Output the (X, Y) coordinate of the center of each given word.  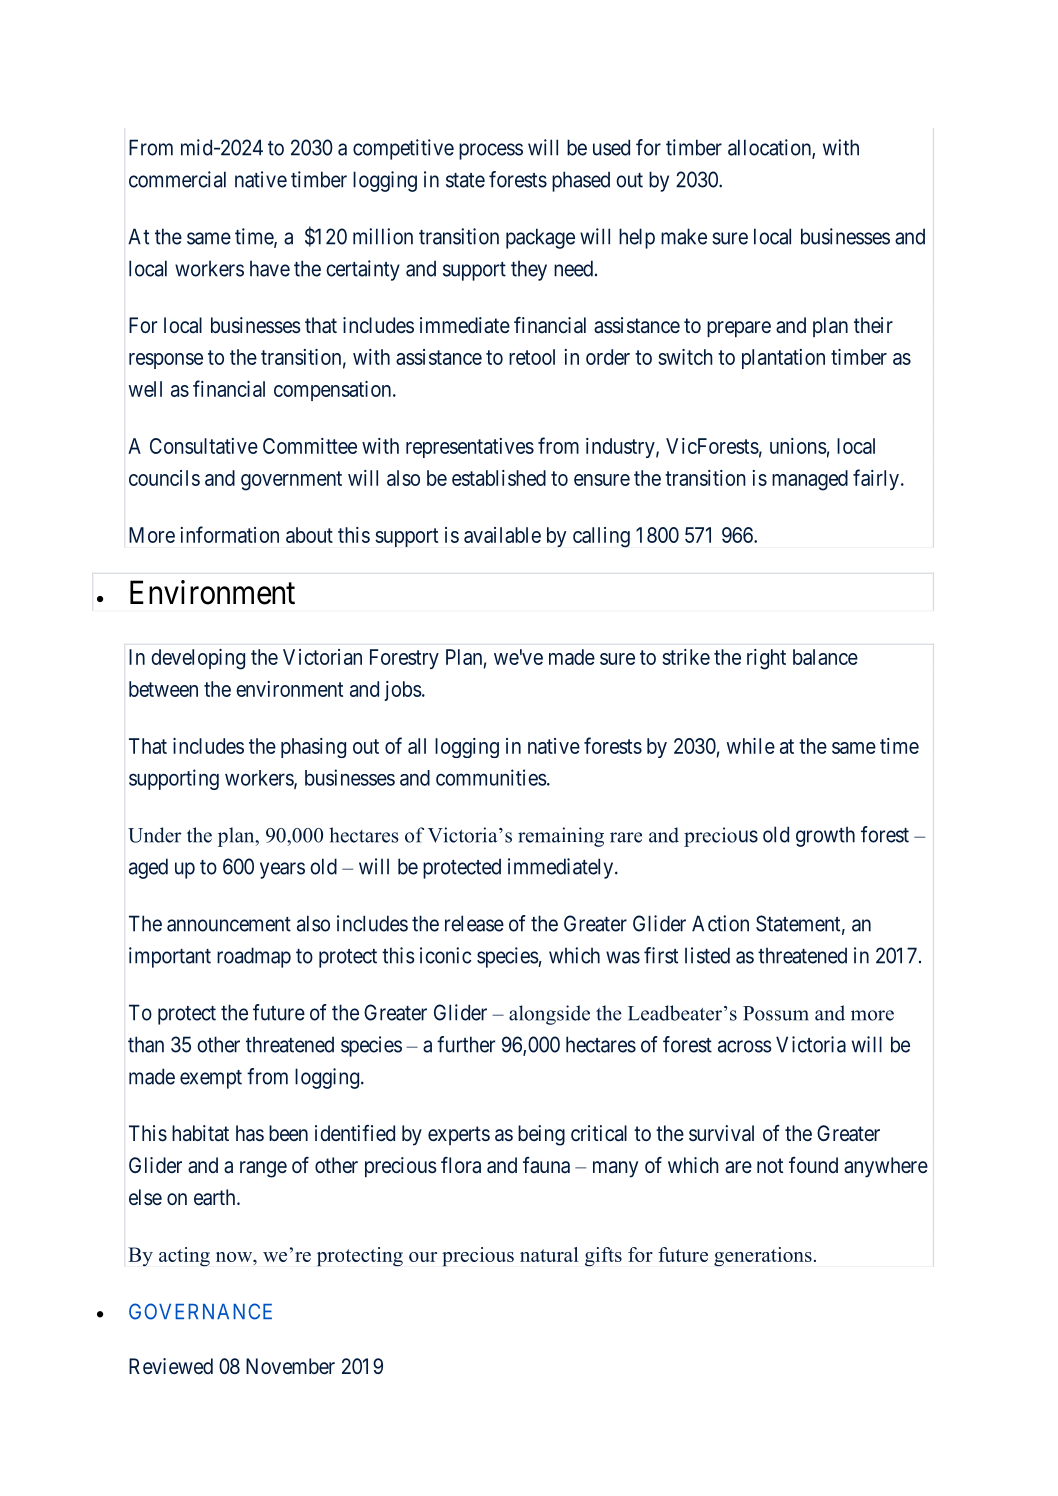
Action (720, 923)
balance (825, 657)
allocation (770, 148)
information (230, 534)
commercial (177, 179)
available (502, 535)
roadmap (254, 957)
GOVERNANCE (200, 1311)
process (491, 151)
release (474, 923)
